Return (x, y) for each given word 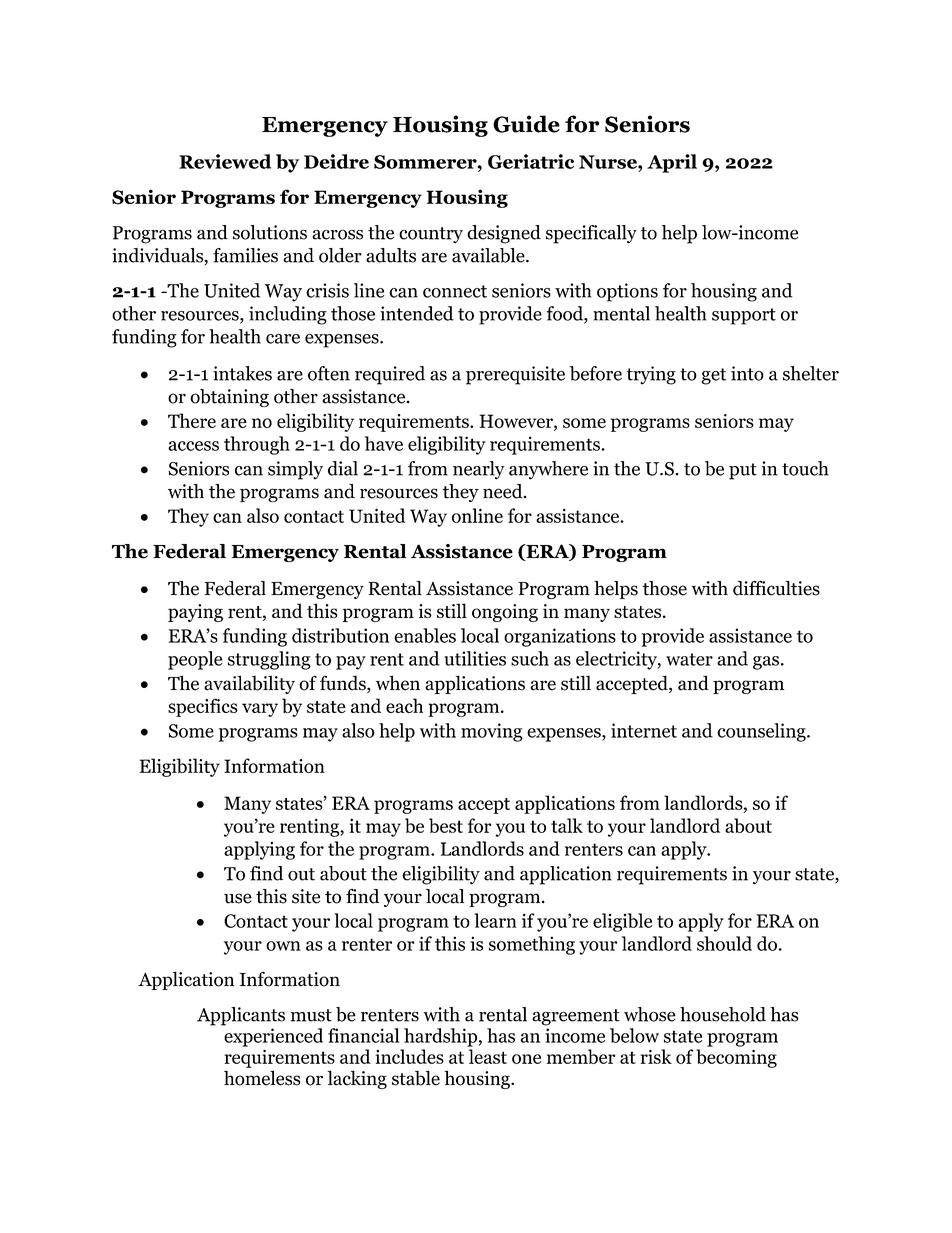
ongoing (505, 613)
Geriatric (531, 161)
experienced (273, 1037)
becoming (736, 1058)
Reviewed (225, 161)
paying (195, 613)
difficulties (776, 588)
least (488, 1056)
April (672, 163)
